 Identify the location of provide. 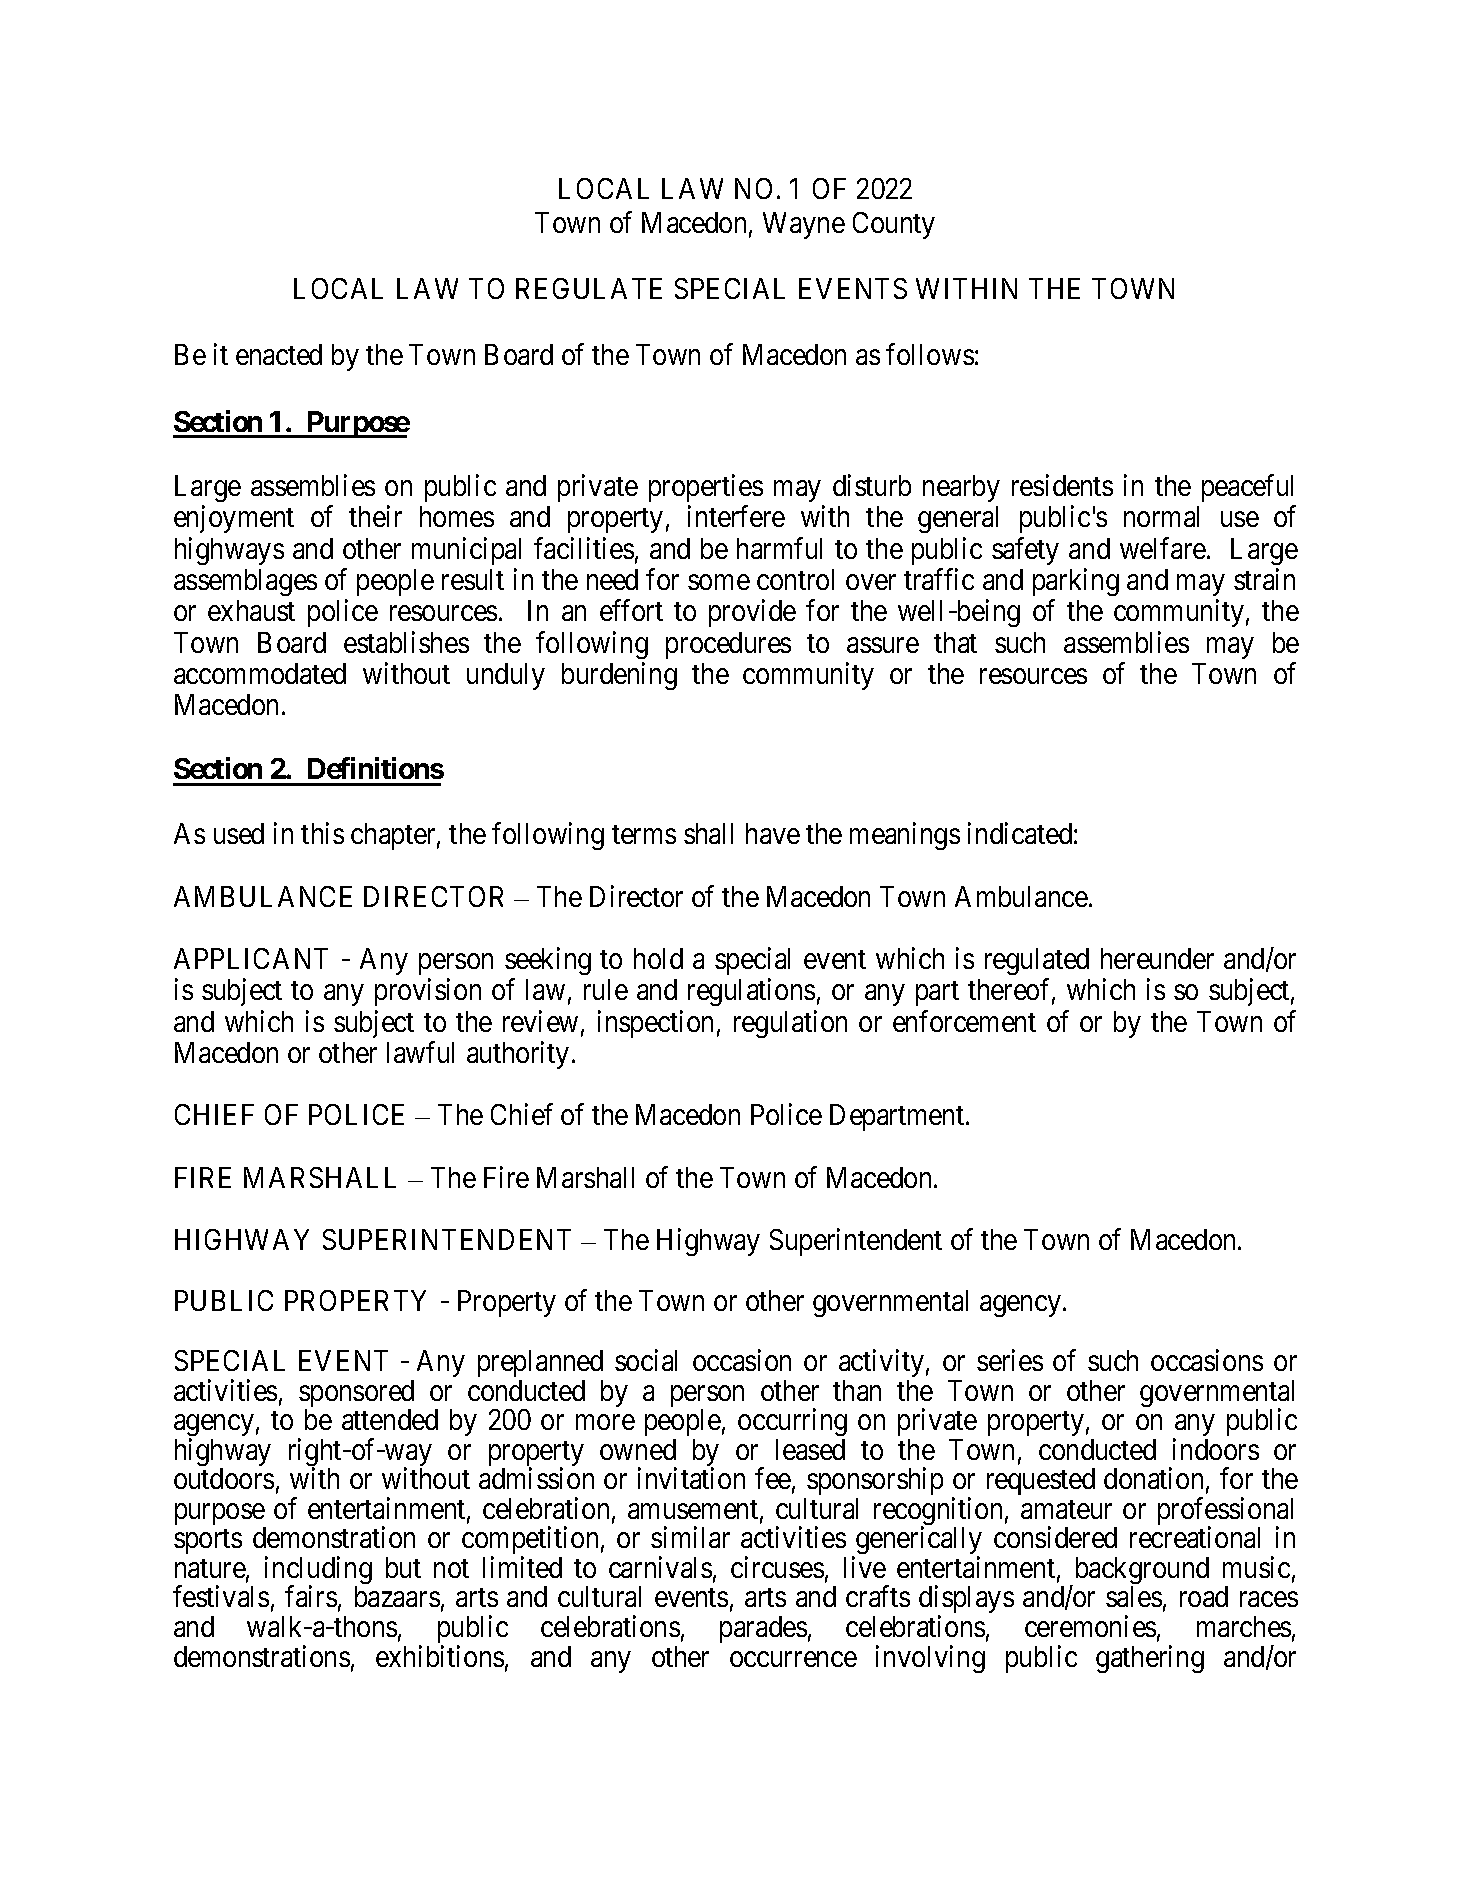
(752, 613).
